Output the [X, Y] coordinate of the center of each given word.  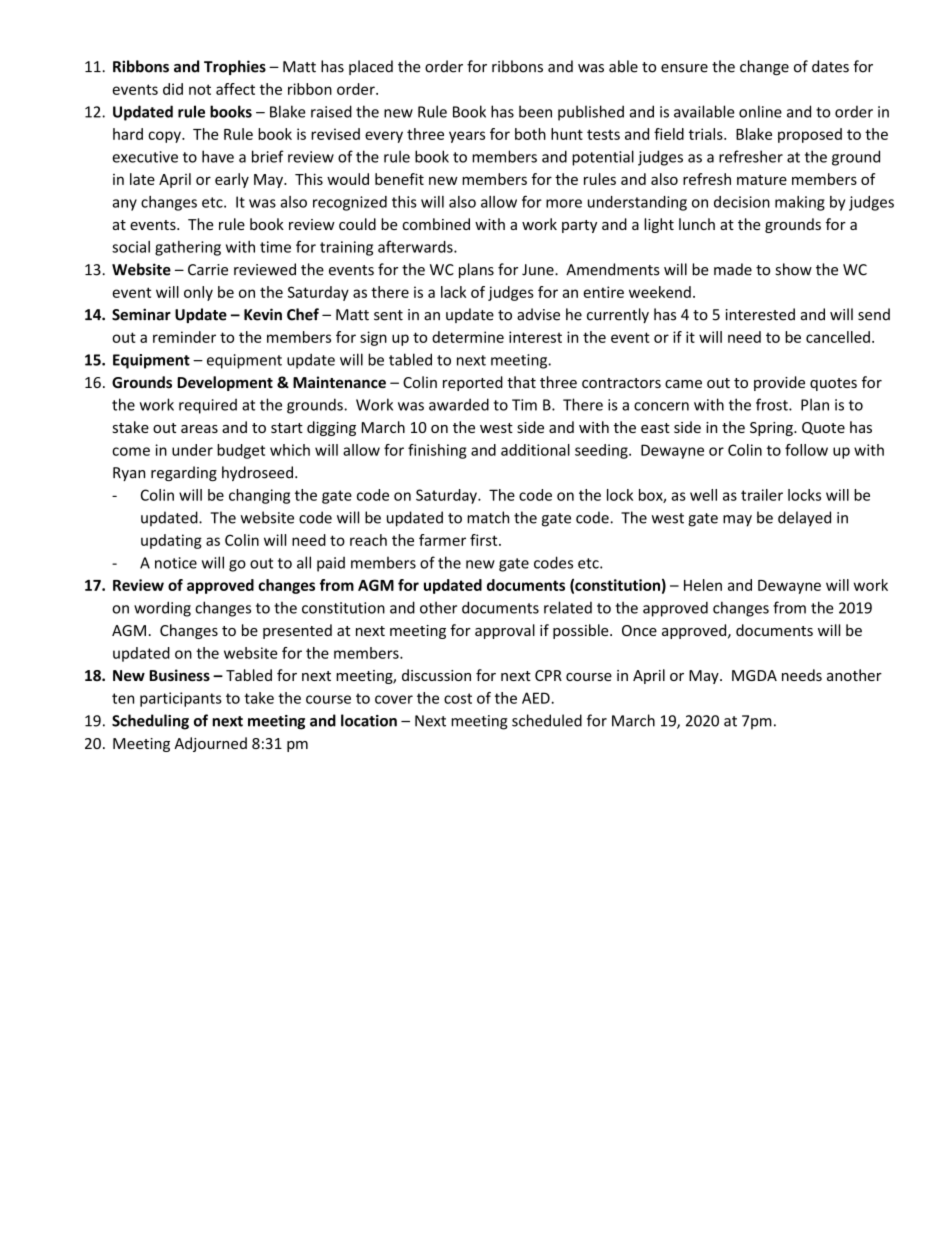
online [760, 111]
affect [235, 89]
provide [779, 383]
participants [181, 699]
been [535, 111]
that [521, 382]
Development [225, 383]
